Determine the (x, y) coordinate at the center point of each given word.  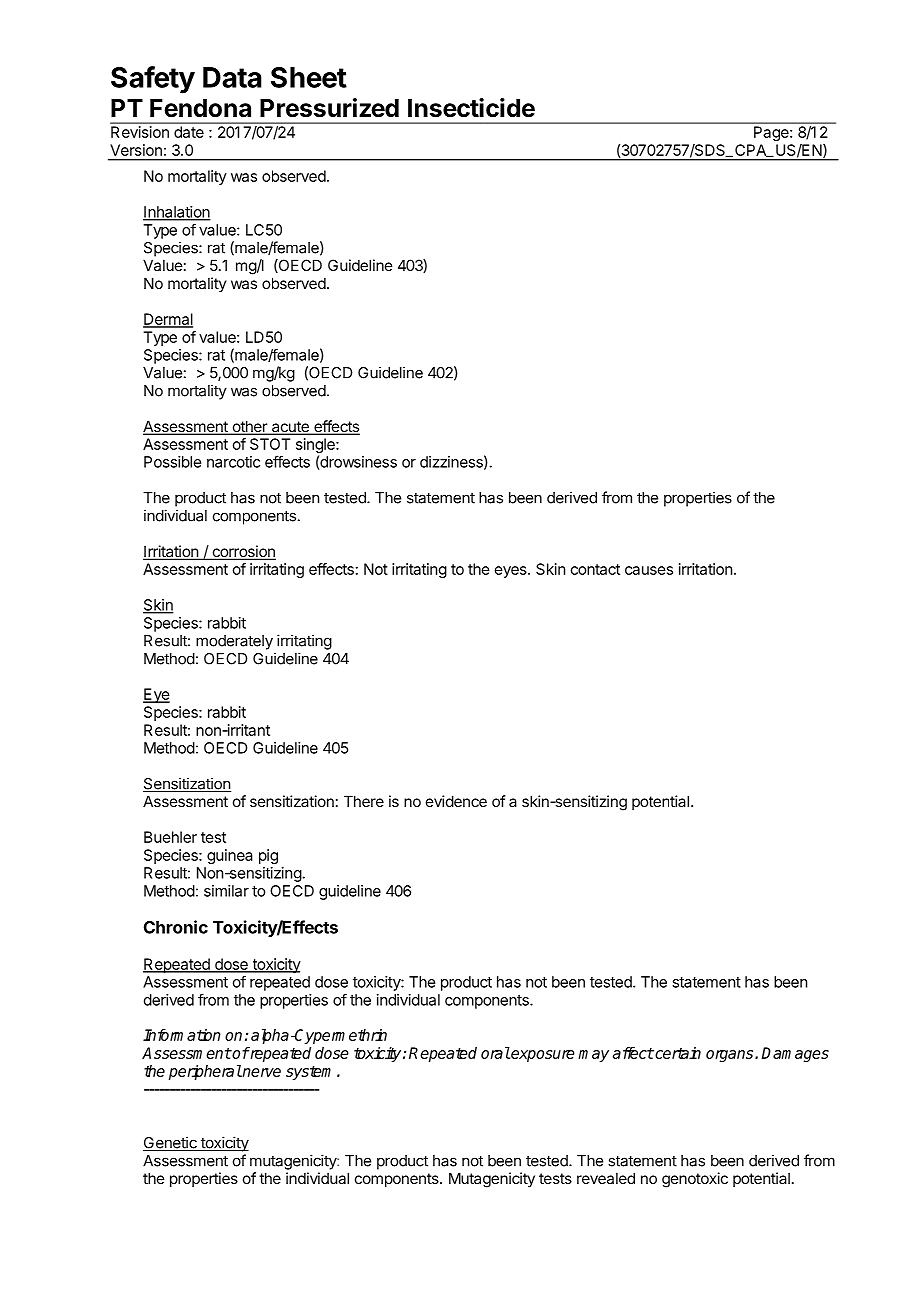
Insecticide (471, 108)
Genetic (171, 1143)
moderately (234, 642)
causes (649, 570)
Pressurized (329, 108)
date (189, 132)
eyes (512, 572)
